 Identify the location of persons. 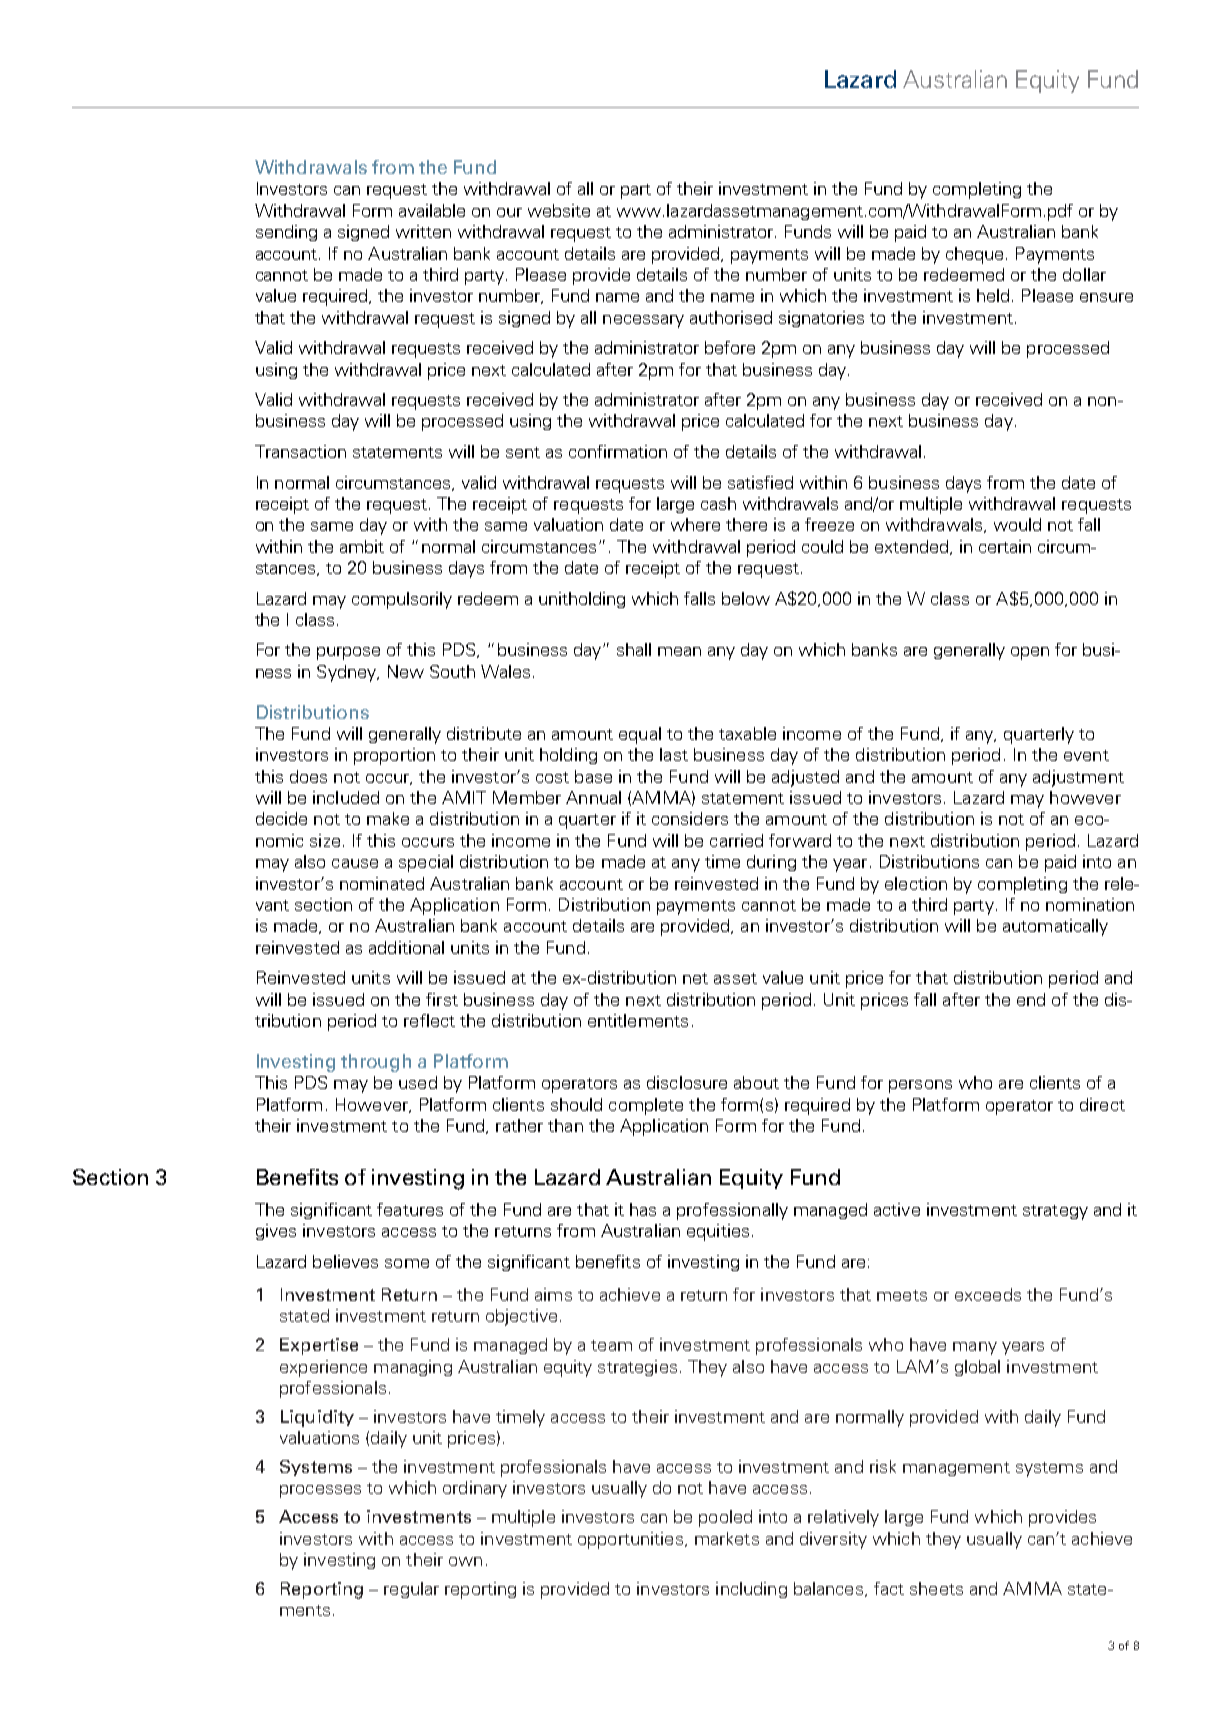
(920, 1086).
